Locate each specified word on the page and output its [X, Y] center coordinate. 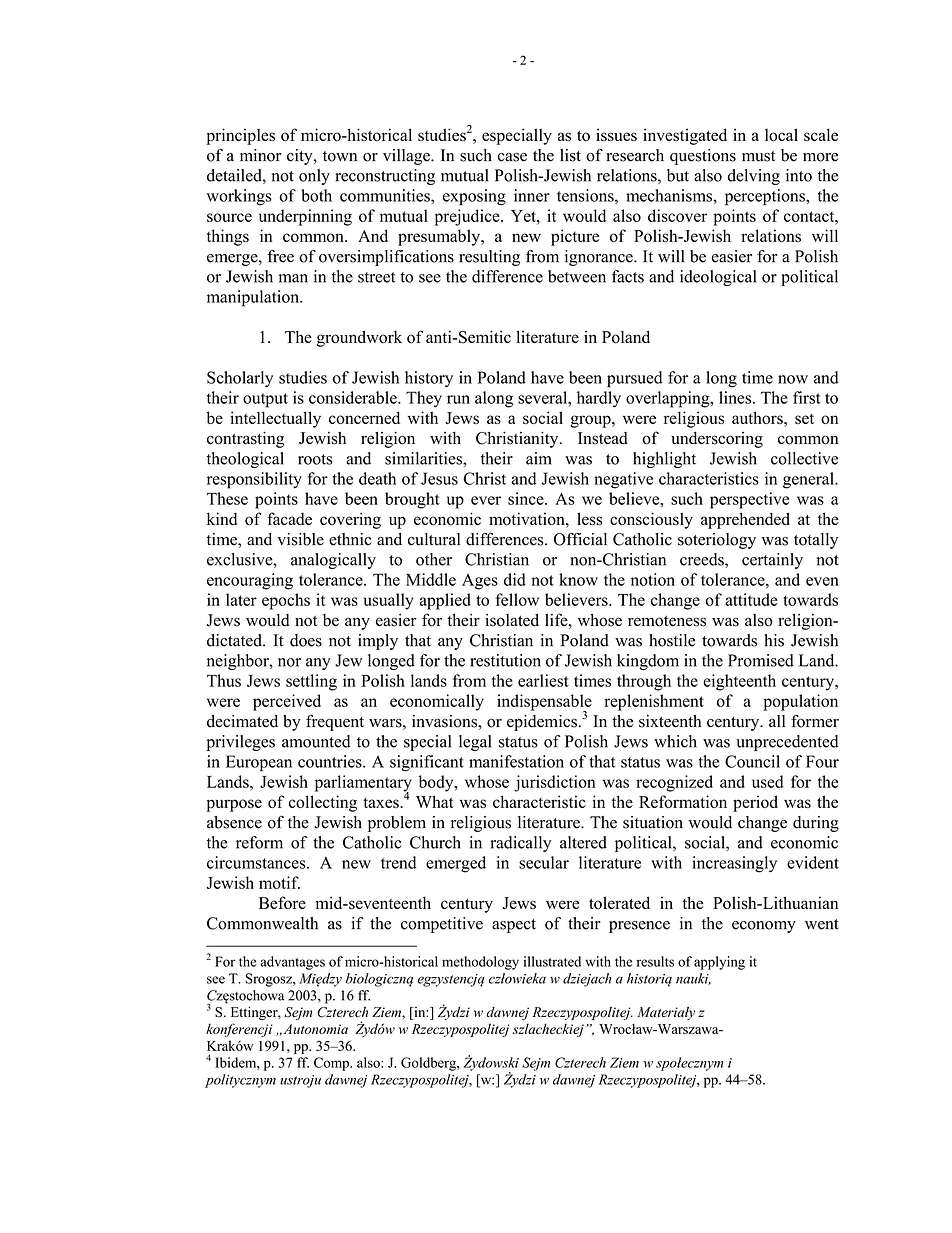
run [458, 399]
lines [735, 397]
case [512, 157]
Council [752, 761]
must [758, 156]
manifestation [516, 761]
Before [282, 902]
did [515, 579]
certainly [772, 561]
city [301, 157]
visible [300, 539]
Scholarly [240, 379]
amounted [316, 741]
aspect [514, 926]
